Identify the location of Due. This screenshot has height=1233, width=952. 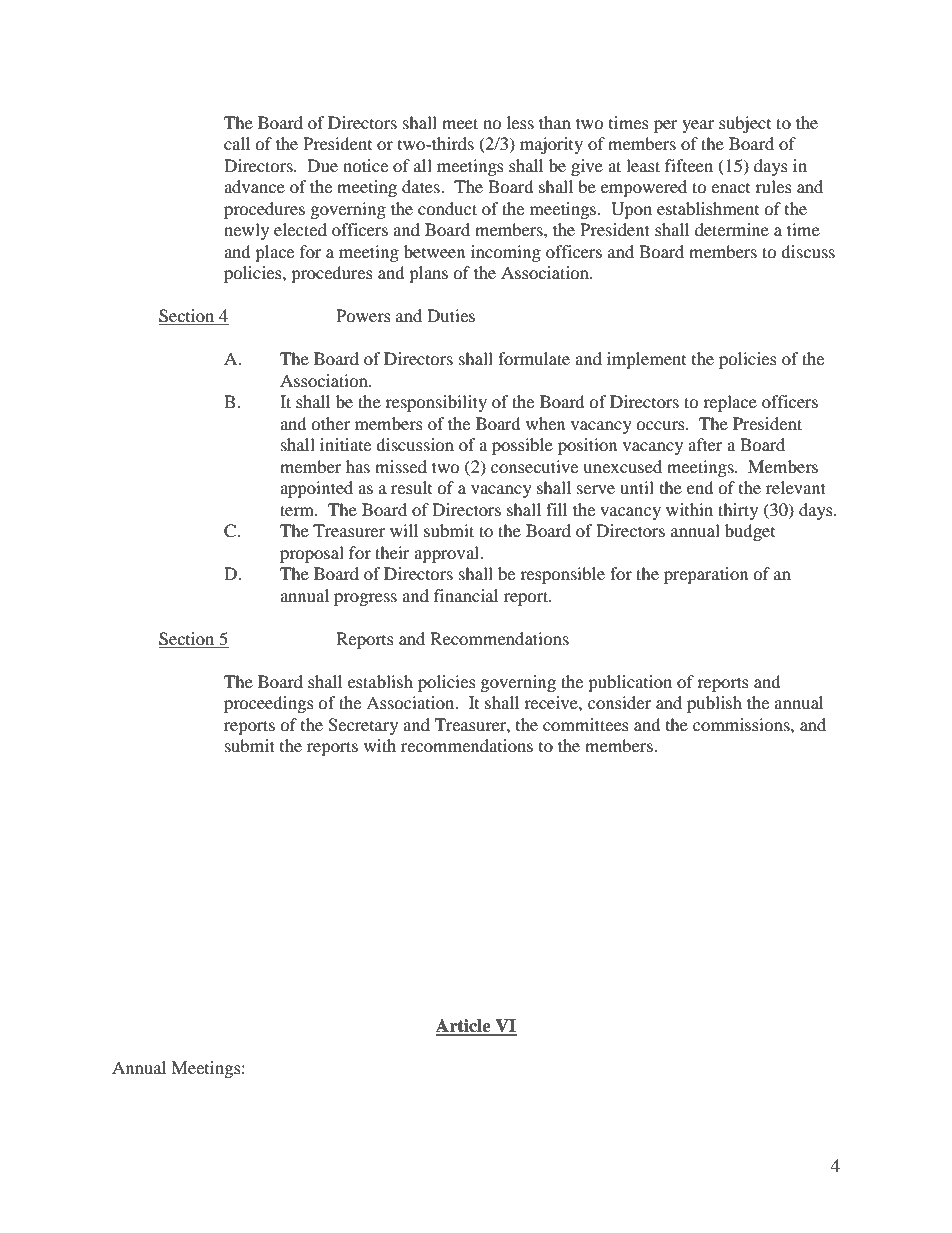
(322, 165).
